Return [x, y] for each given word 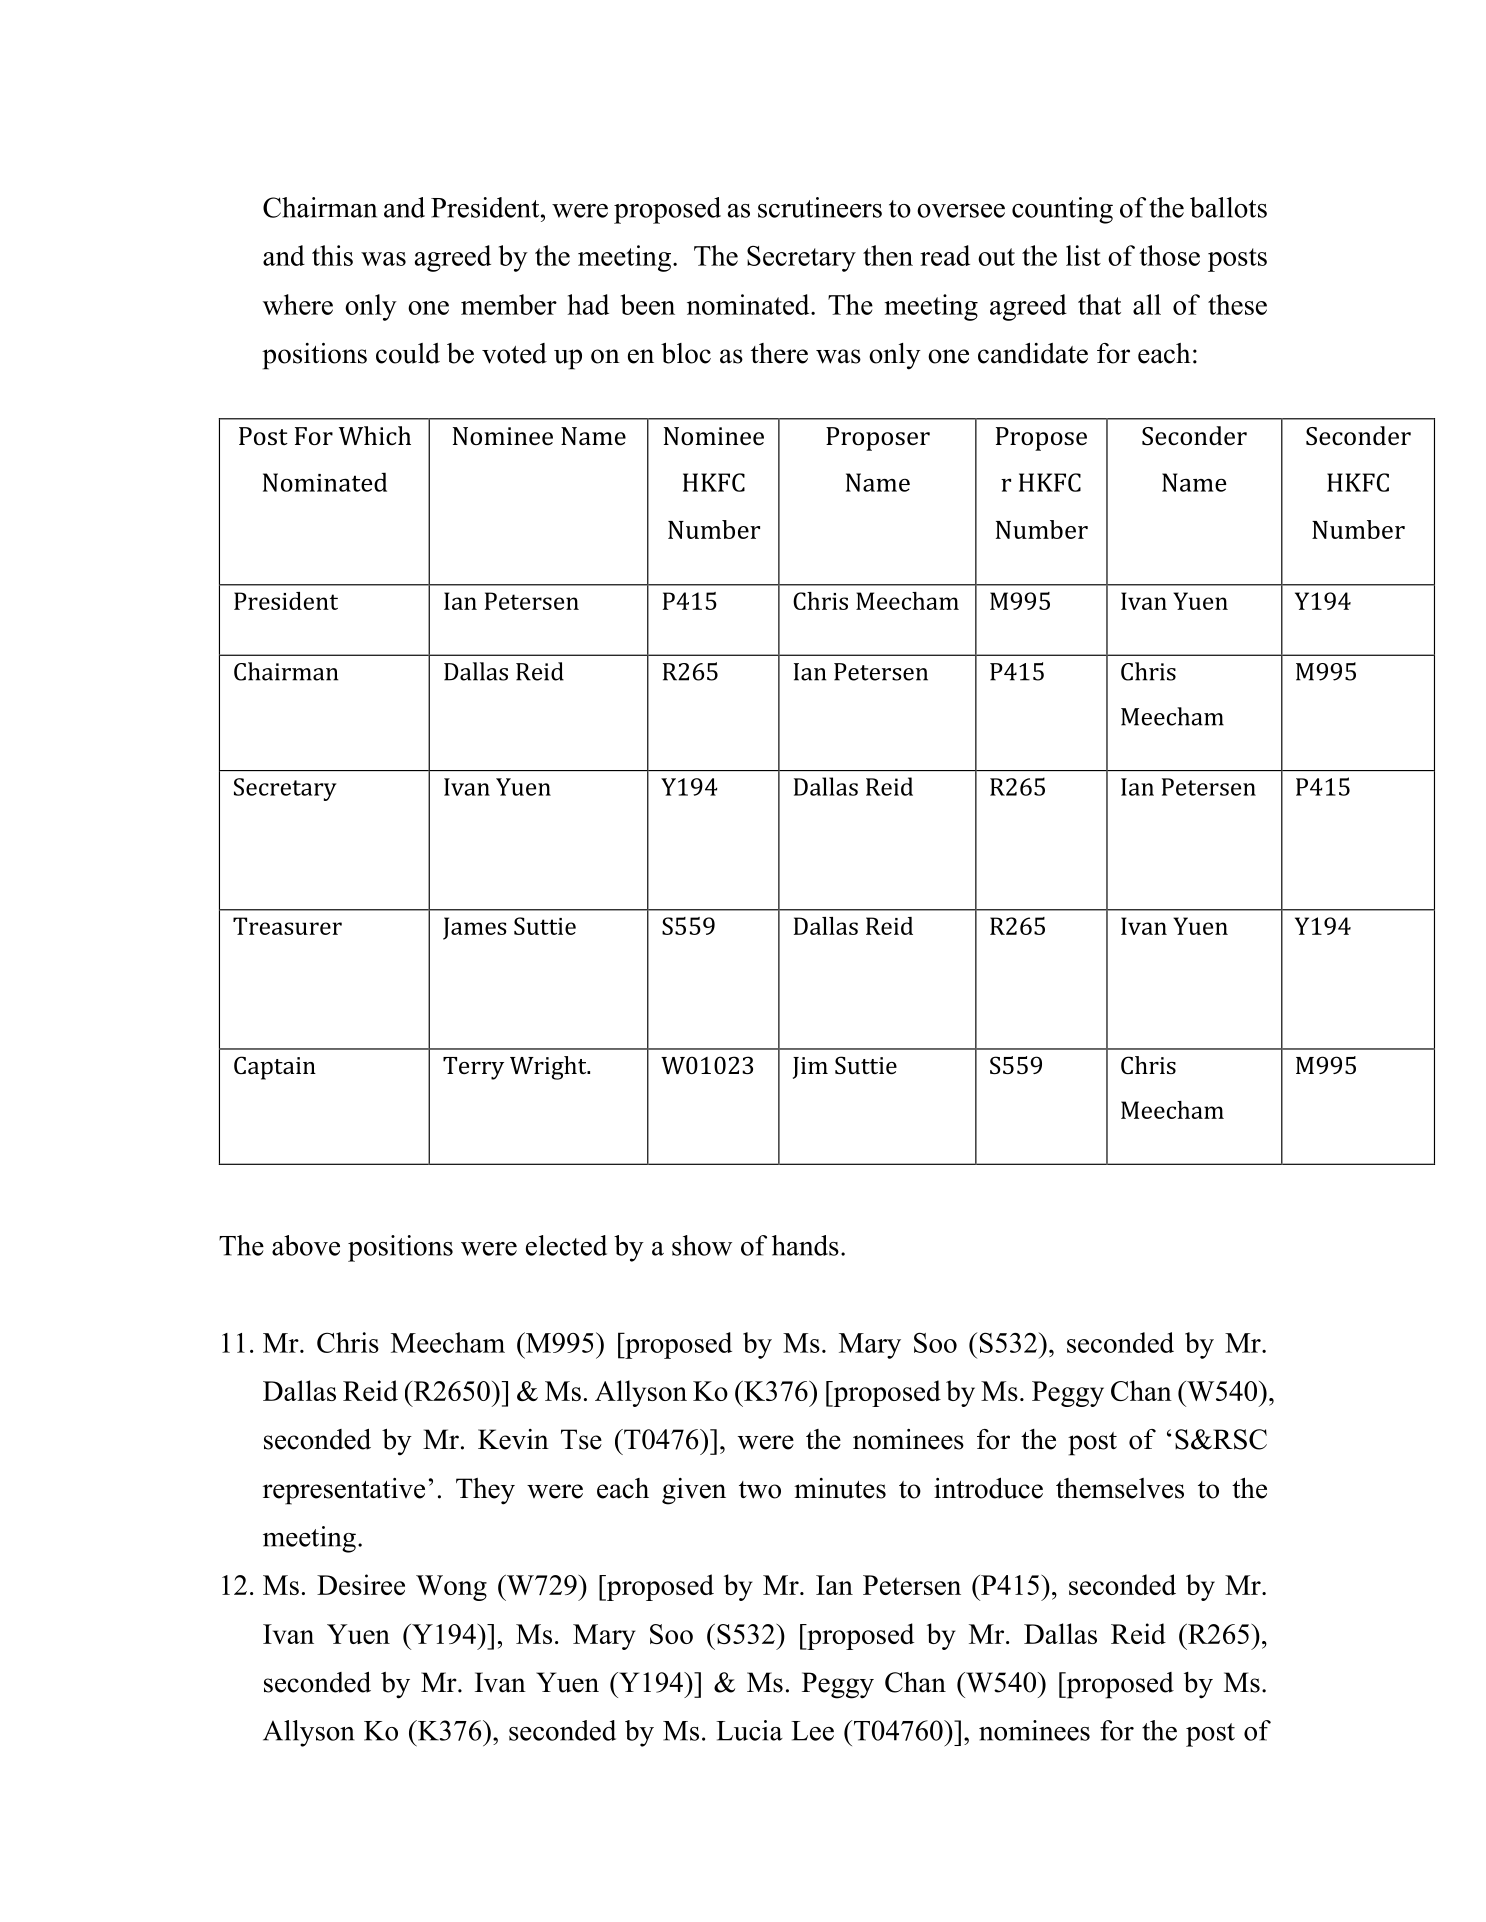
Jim [810, 1068]
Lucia [749, 1730]
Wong [451, 1588]
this [332, 255]
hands [805, 1245]
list [1083, 255]
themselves [1120, 1488]
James [475, 928]
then [888, 255]
